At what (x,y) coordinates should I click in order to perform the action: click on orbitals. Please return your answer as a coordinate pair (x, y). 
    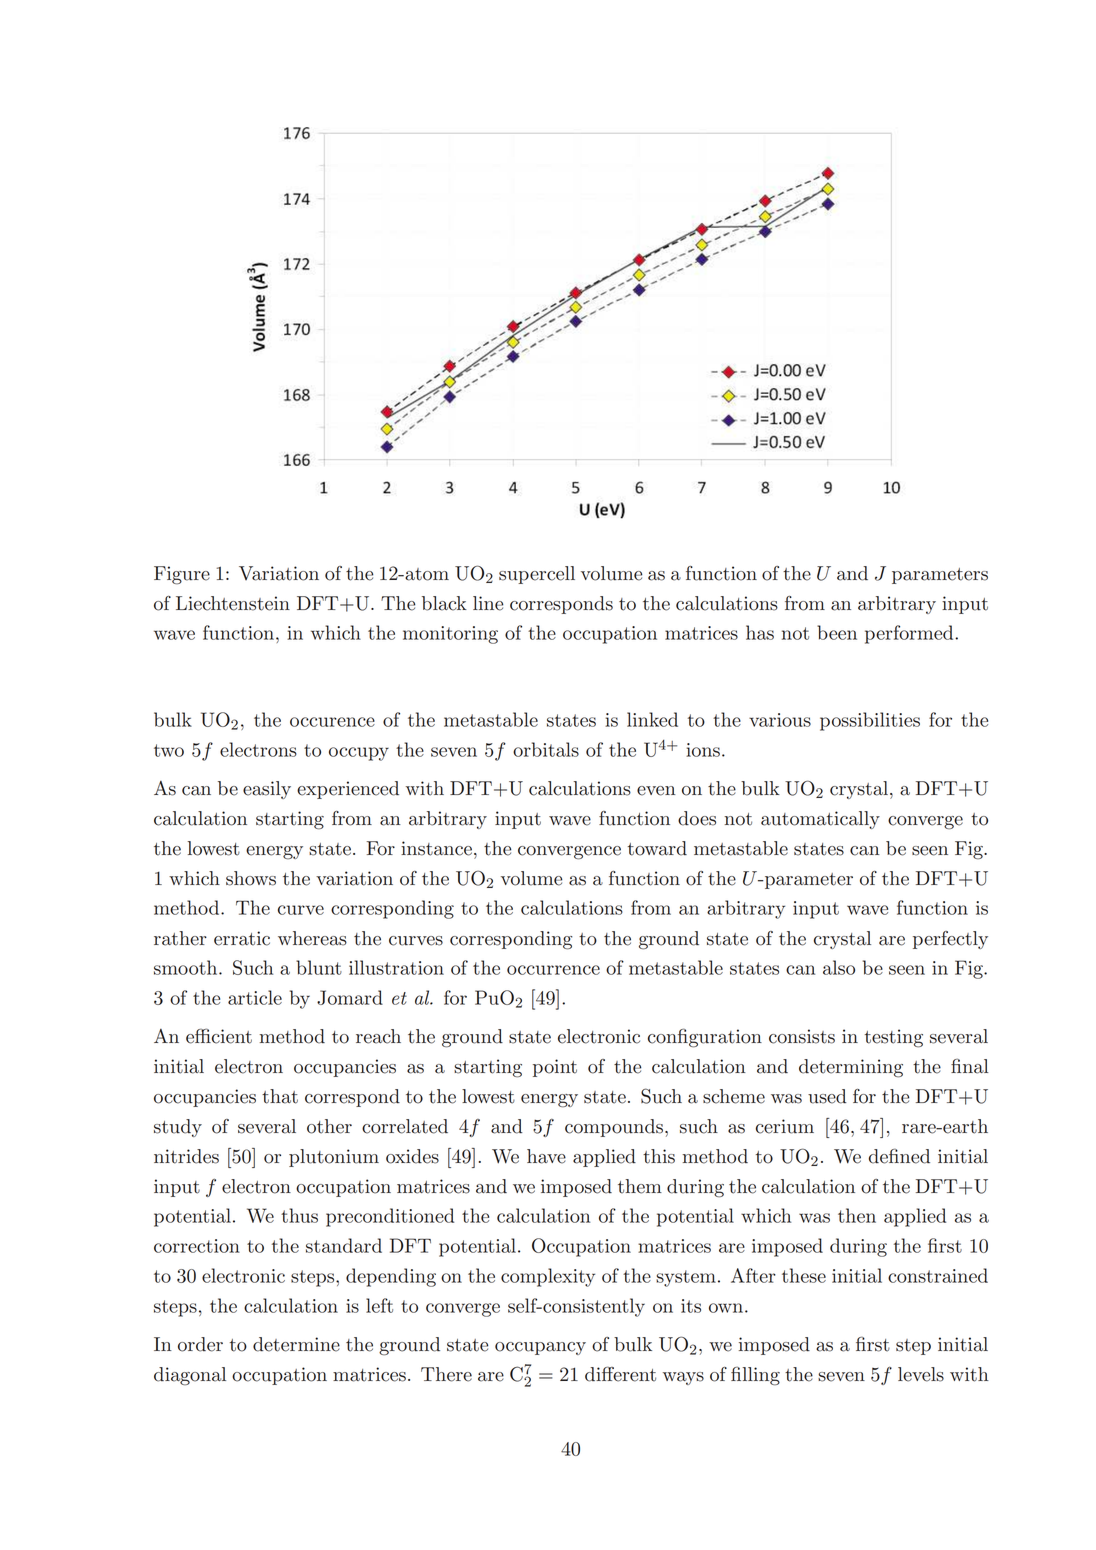
    Looking at the image, I should click on (546, 749).
